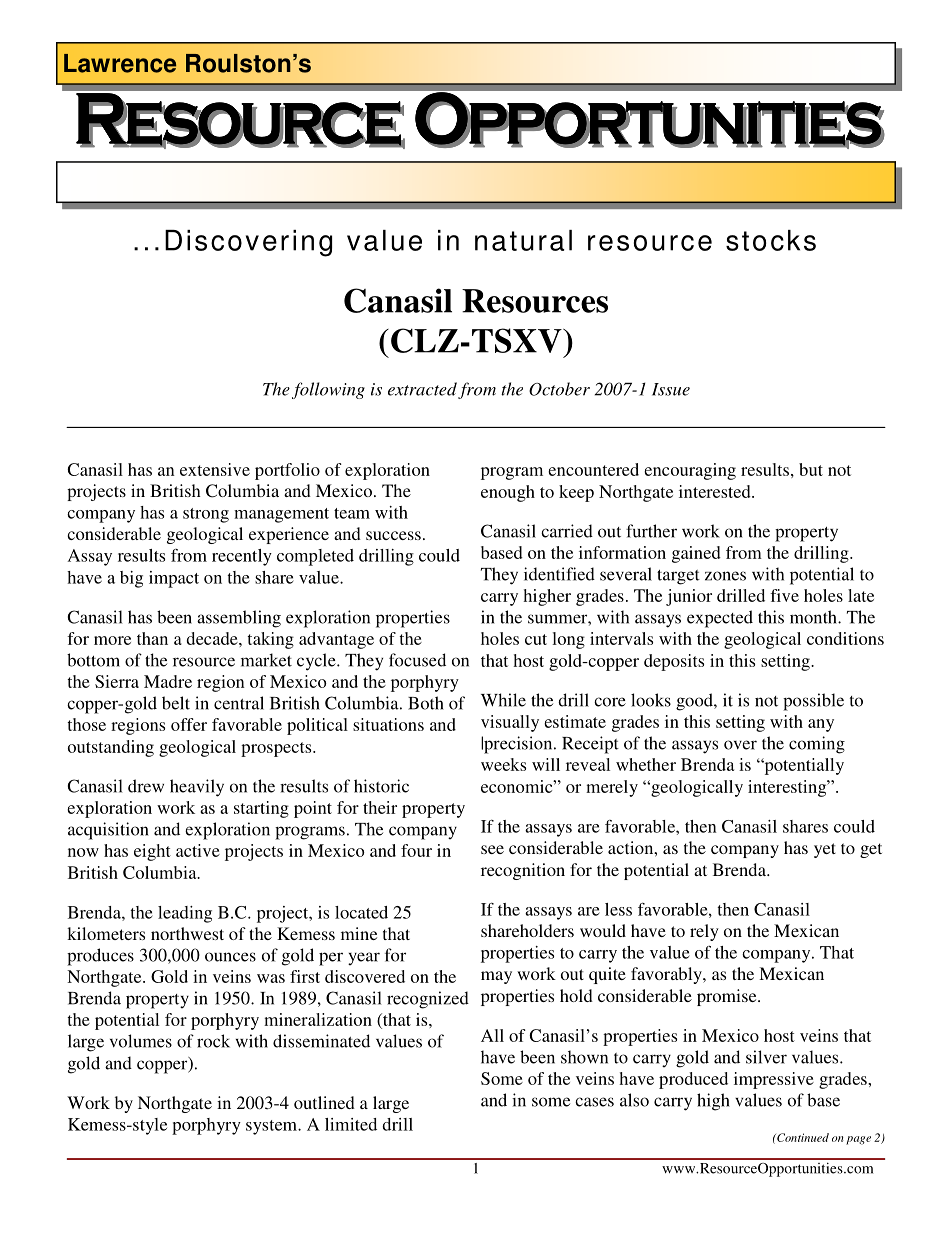  I want to click on extensive, so click(215, 469).
